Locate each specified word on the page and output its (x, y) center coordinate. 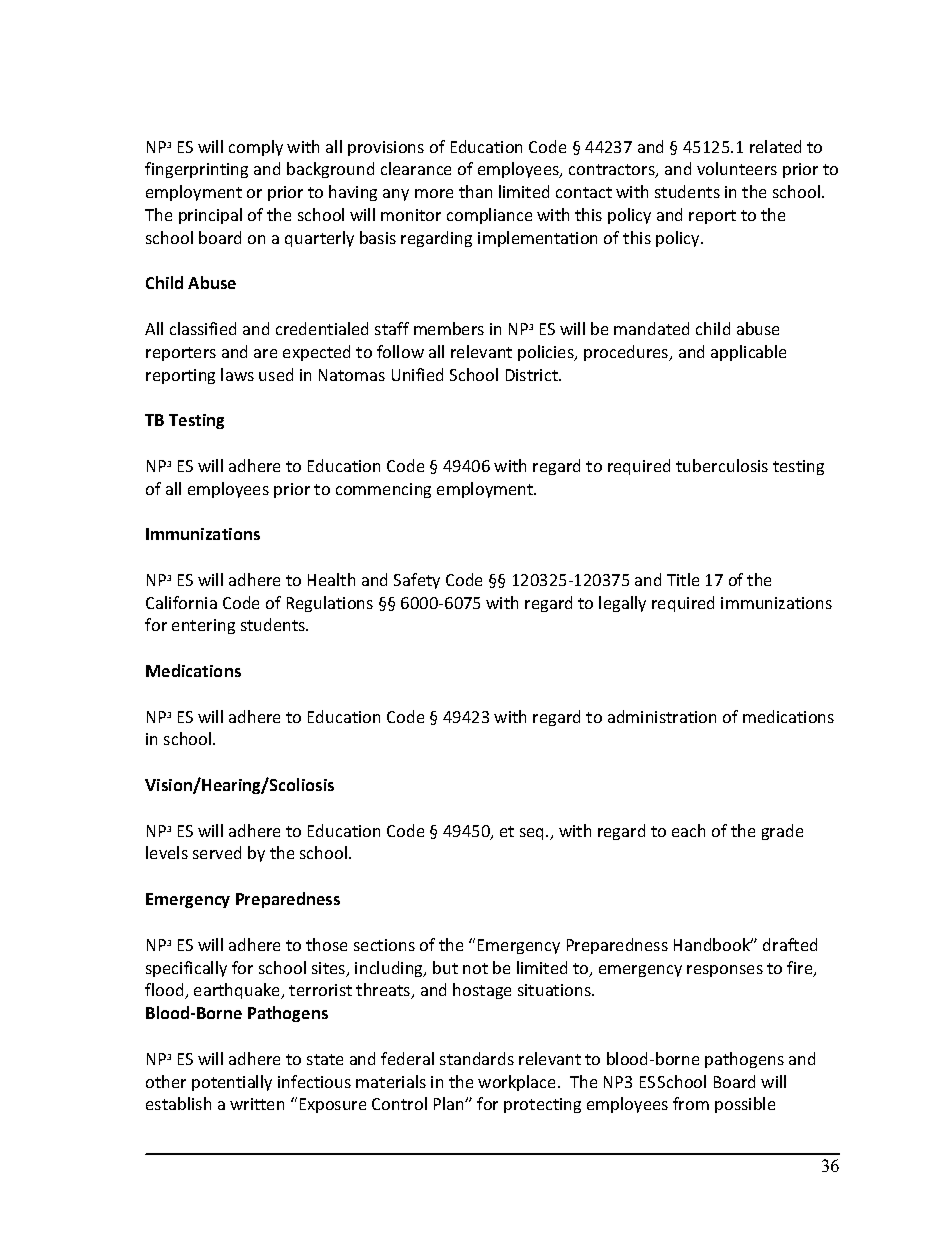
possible (745, 1105)
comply (256, 148)
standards (477, 1058)
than (475, 191)
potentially (232, 1083)
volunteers (737, 168)
